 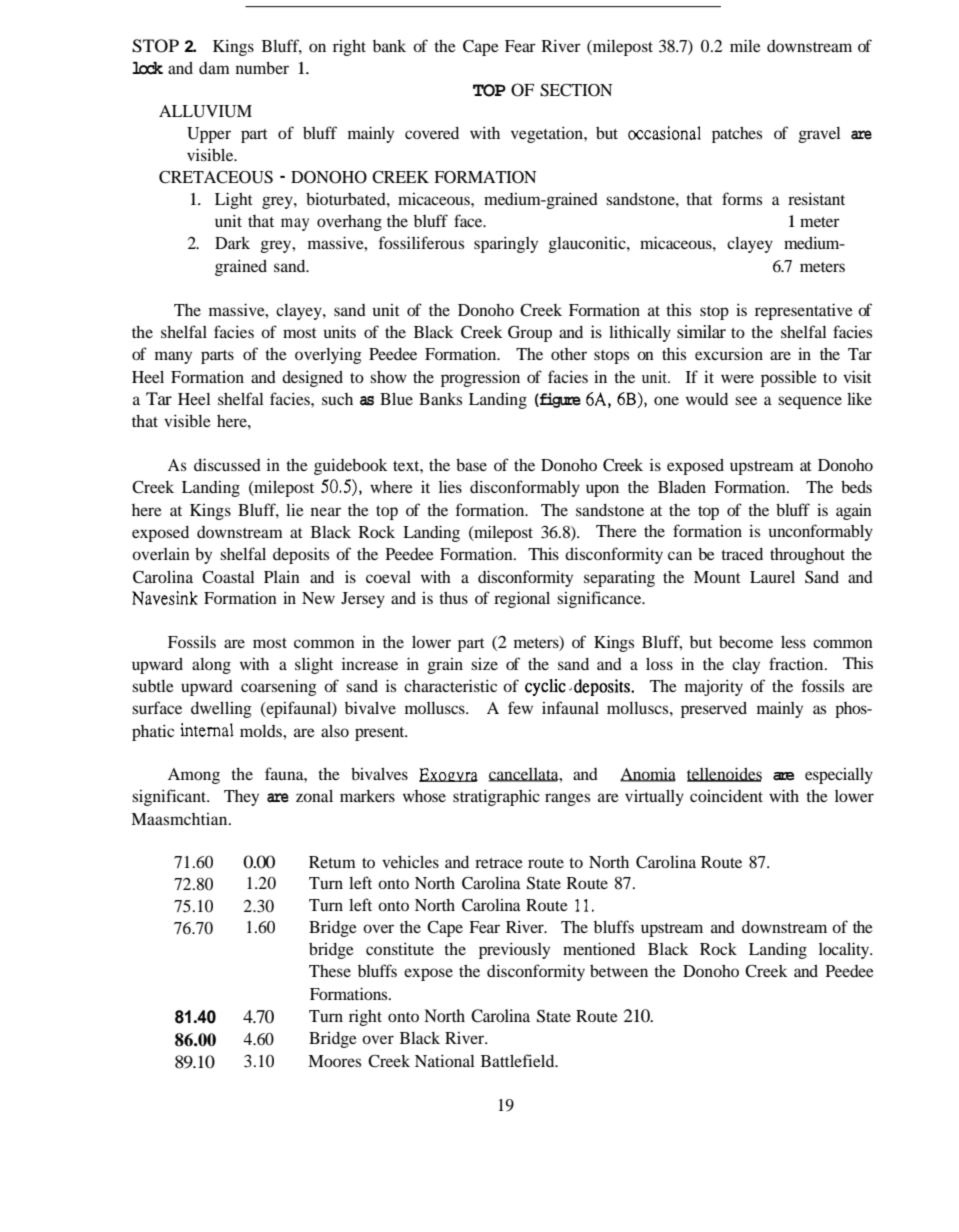 What do you see at coordinates (845, 950) in the page?
I see `locality` at bounding box center [845, 950].
